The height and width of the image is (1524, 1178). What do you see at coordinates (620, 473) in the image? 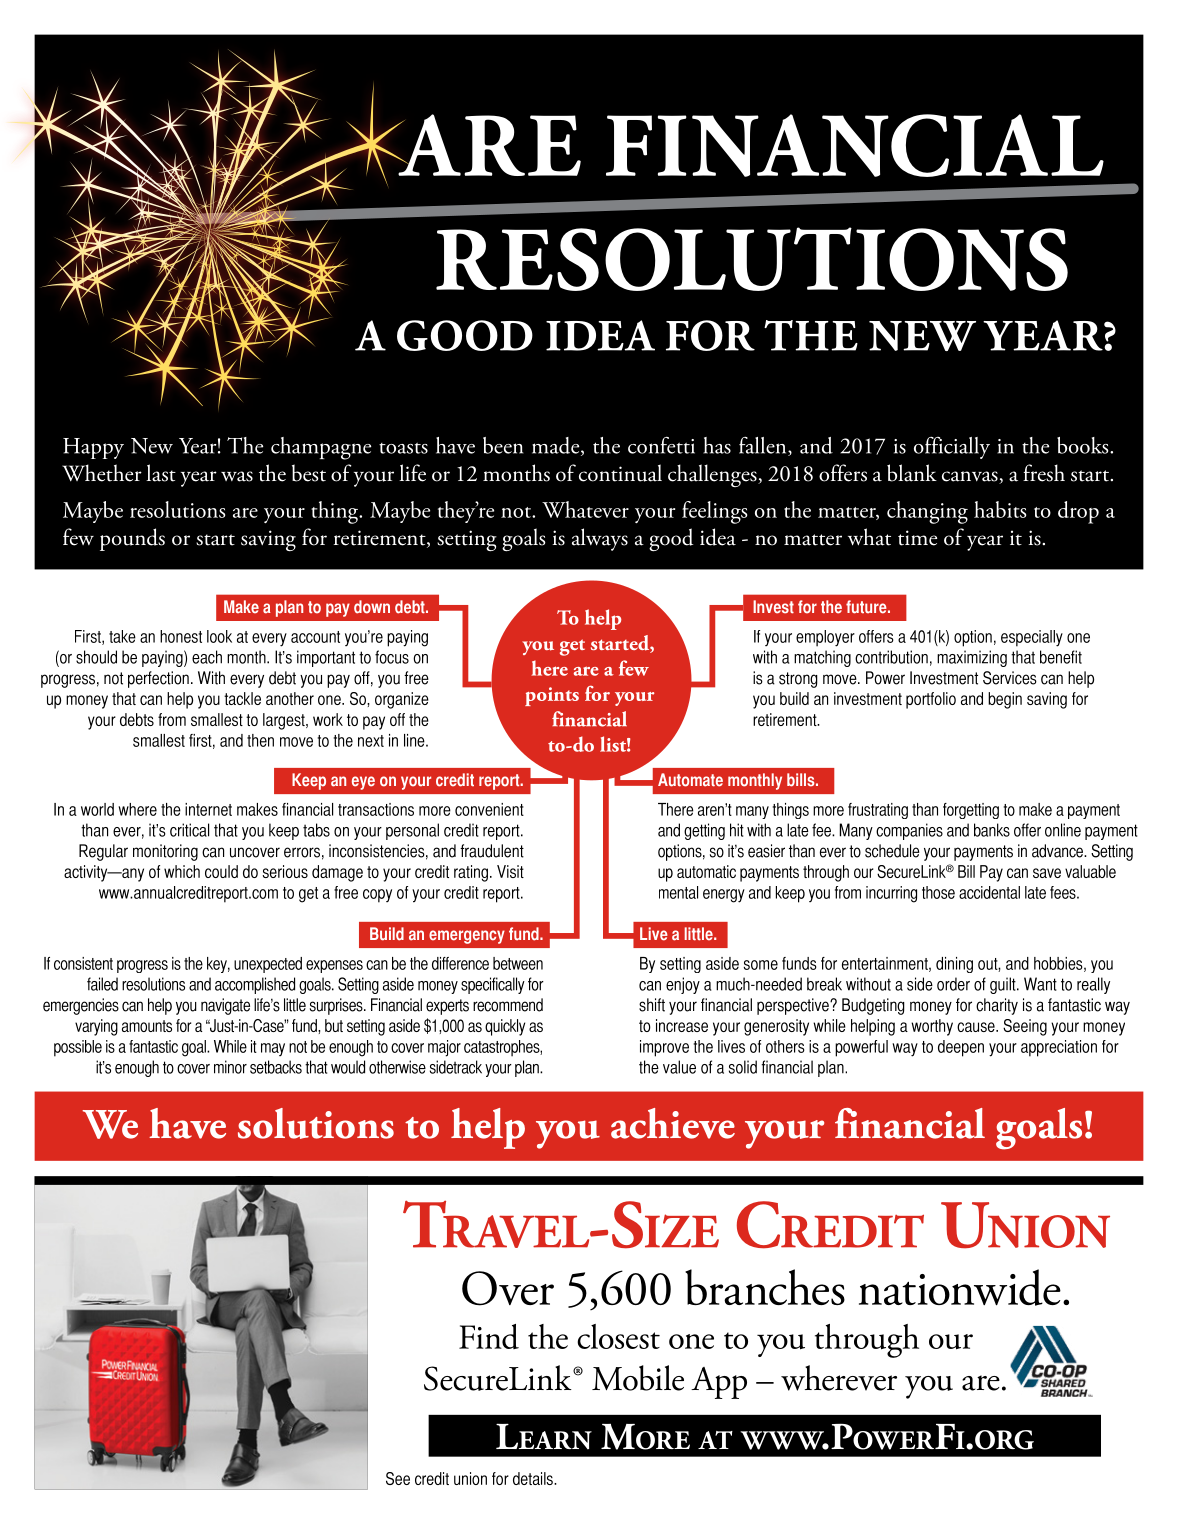
I see `continual` at bounding box center [620, 473].
